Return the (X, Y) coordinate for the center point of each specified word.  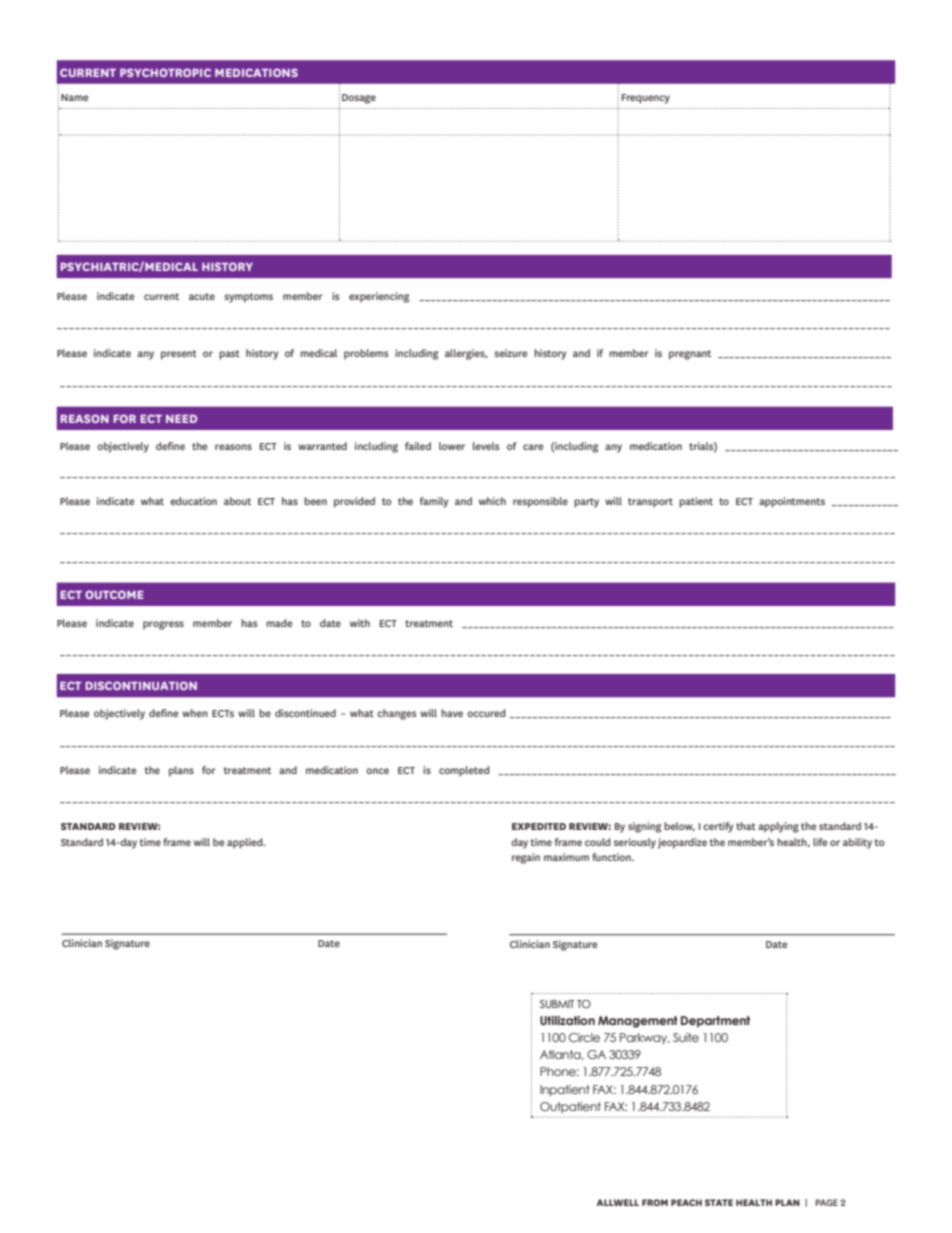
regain (526, 858)
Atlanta (561, 1055)
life (820, 842)
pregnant (690, 355)
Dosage (359, 99)
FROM (655, 1202)
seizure (511, 353)
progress (163, 625)
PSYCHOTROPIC (165, 72)
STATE (719, 1202)
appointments (792, 502)
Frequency (646, 99)
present (179, 355)
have (452, 713)
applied (246, 843)
